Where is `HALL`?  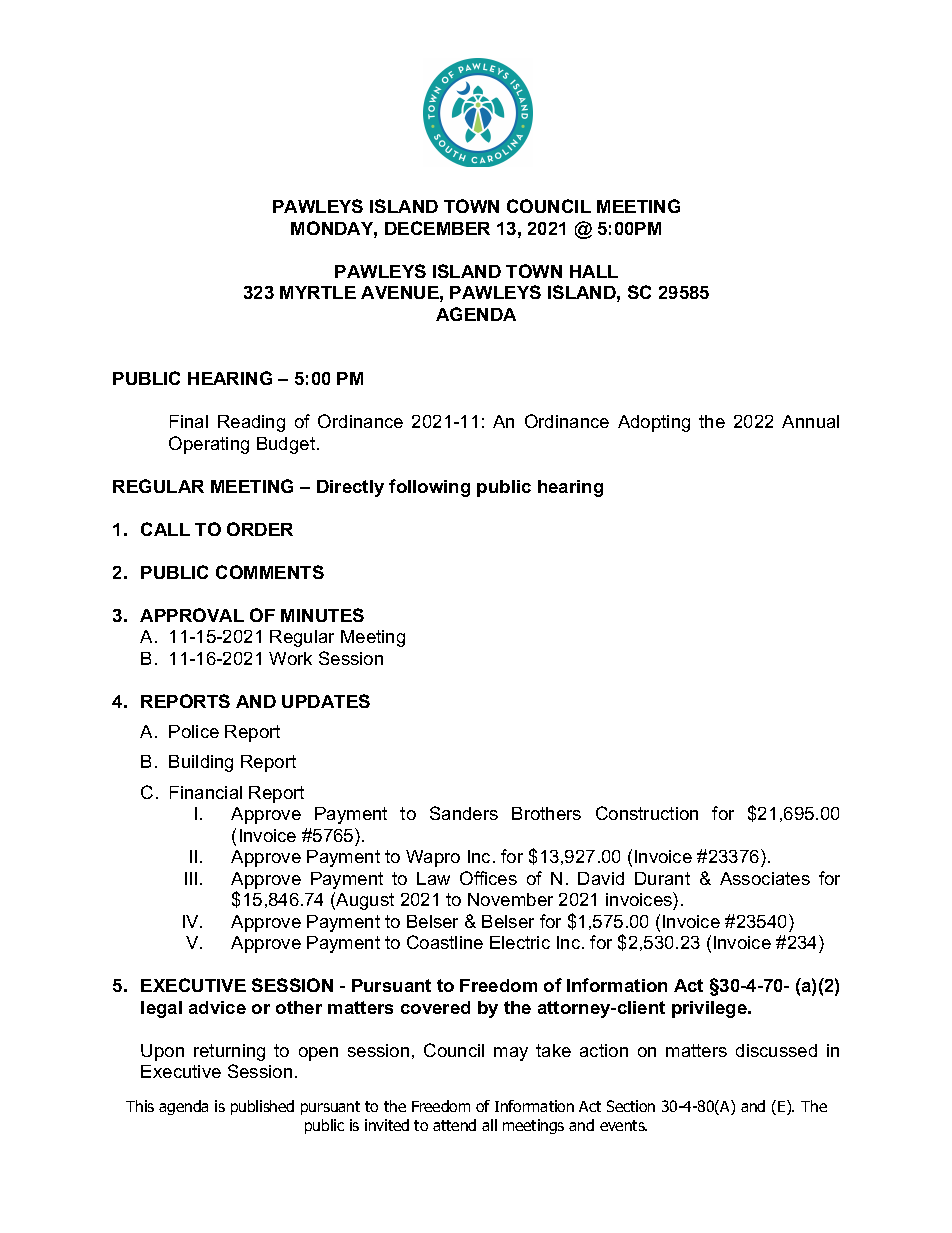
HALL is located at coordinates (594, 271).
